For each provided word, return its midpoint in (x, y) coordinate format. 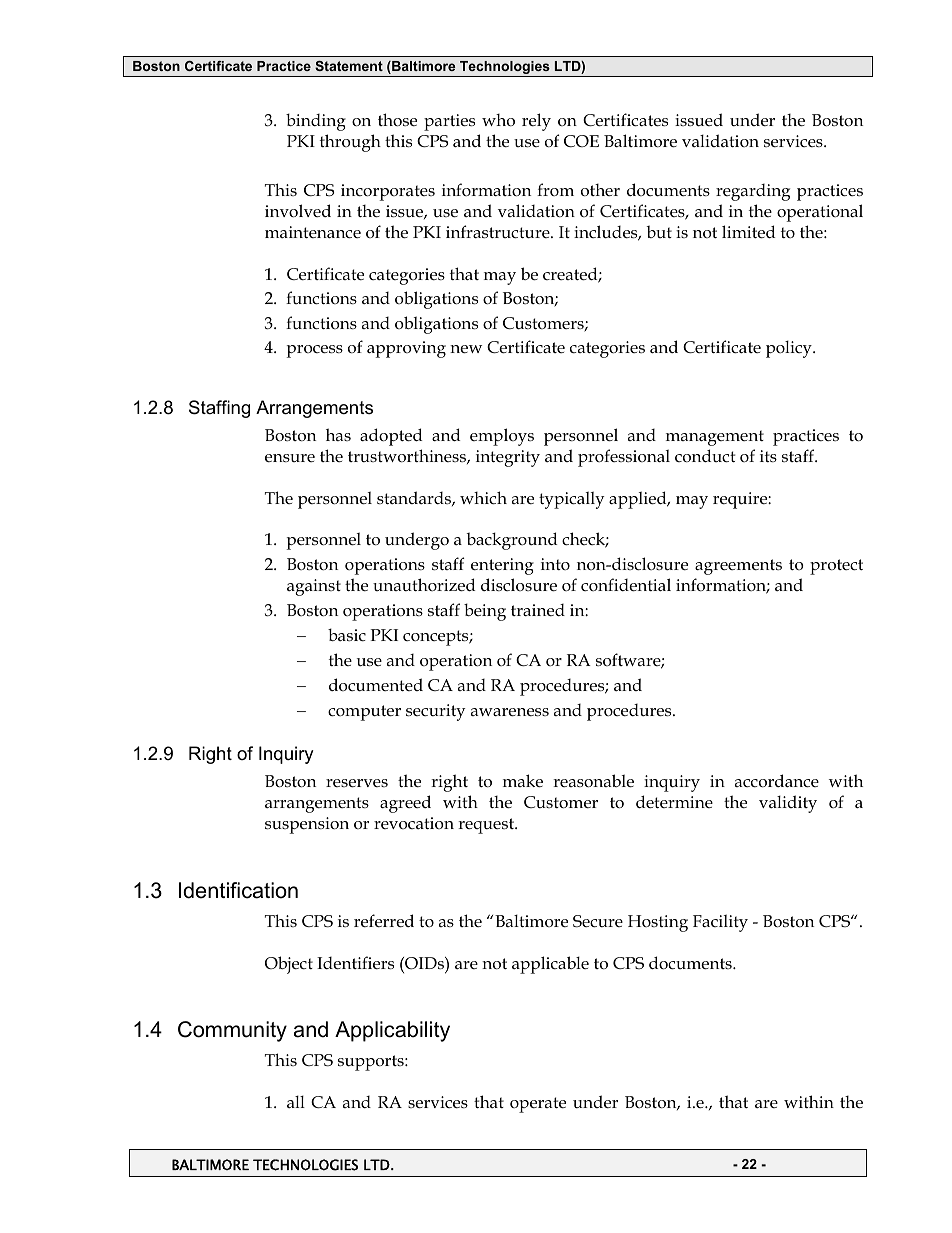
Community (232, 1031)
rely (536, 122)
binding (316, 122)
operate (538, 1105)
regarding (753, 192)
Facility (720, 923)
